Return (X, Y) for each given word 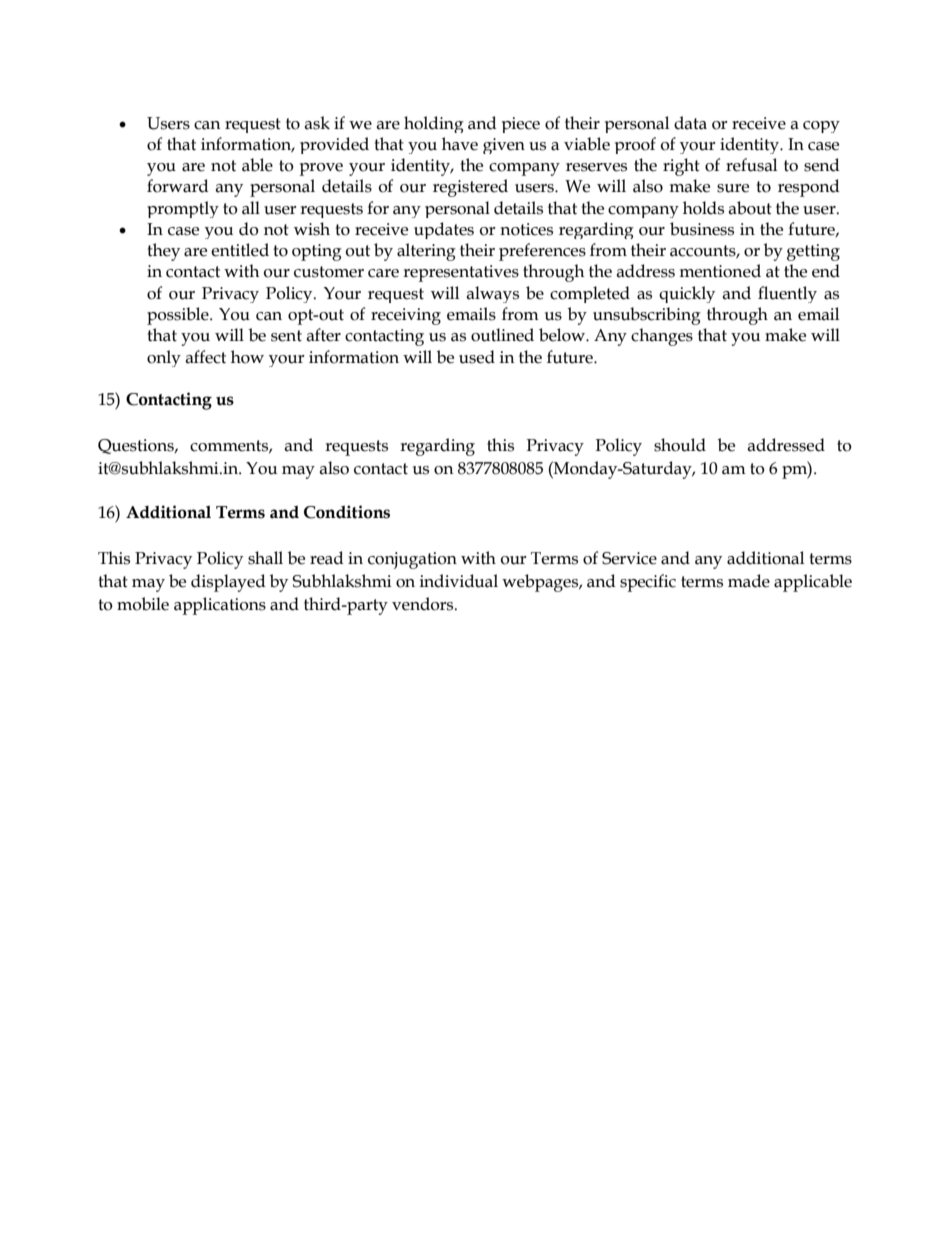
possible (179, 316)
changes (662, 337)
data (690, 123)
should (680, 445)
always (492, 294)
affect (205, 357)
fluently (787, 294)
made (749, 581)
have (460, 144)
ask (317, 123)
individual (459, 581)
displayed (228, 583)
